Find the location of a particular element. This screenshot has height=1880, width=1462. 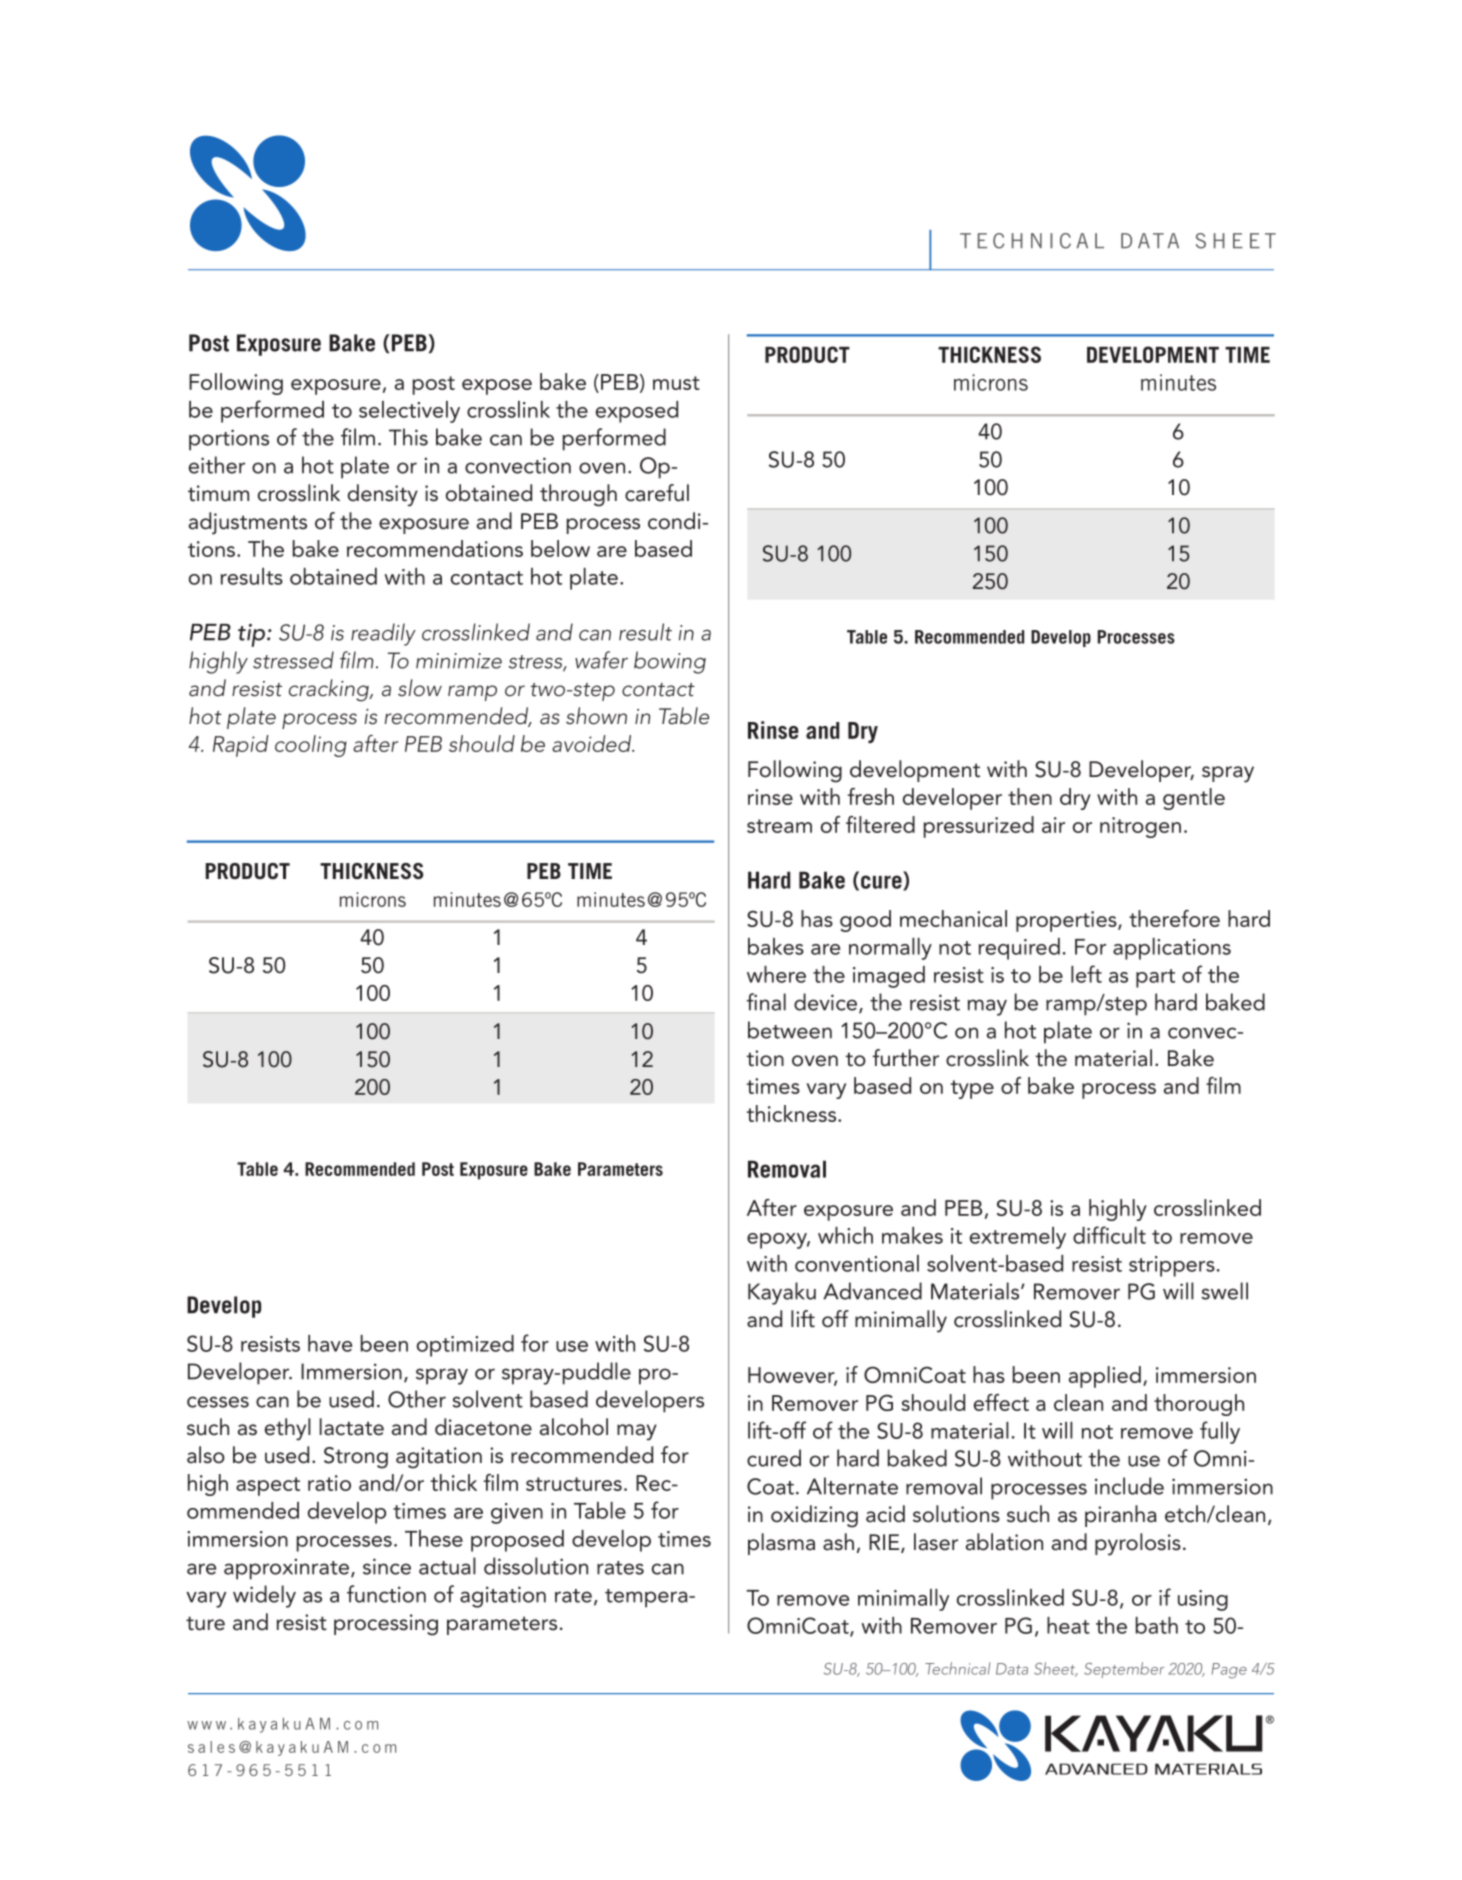

must is located at coordinates (676, 383).
